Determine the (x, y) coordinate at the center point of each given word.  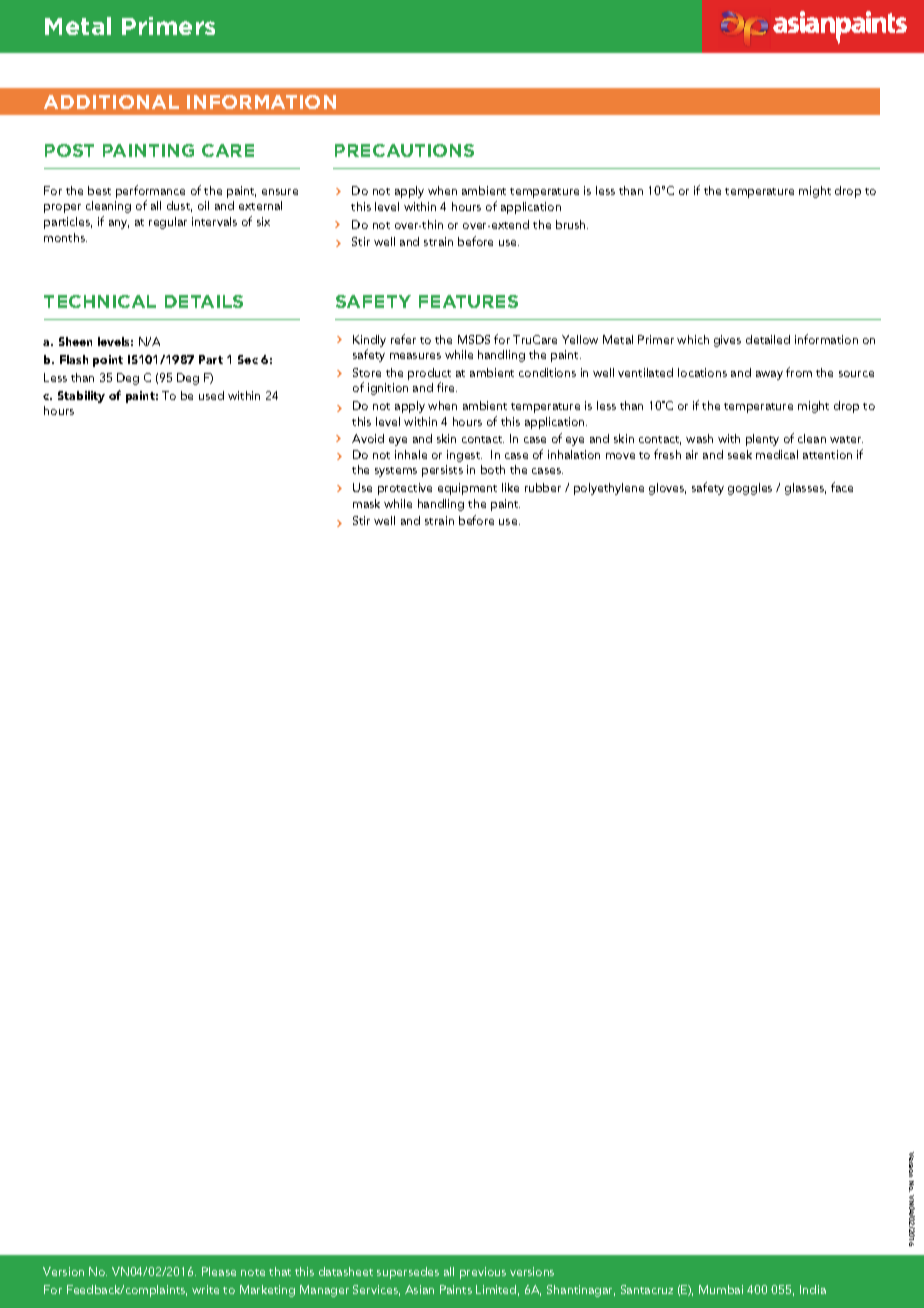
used (211, 395)
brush (572, 224)
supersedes (408, 1273)
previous (483, 1273)
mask (366, 503)
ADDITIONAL (111, 102)
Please (219, 1271)
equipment (467, 489)
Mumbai (721, 1289)
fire (447, 387)
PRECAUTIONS (404, 150)
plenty (762, 440)
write (205, 1289)
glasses (805, 489)
